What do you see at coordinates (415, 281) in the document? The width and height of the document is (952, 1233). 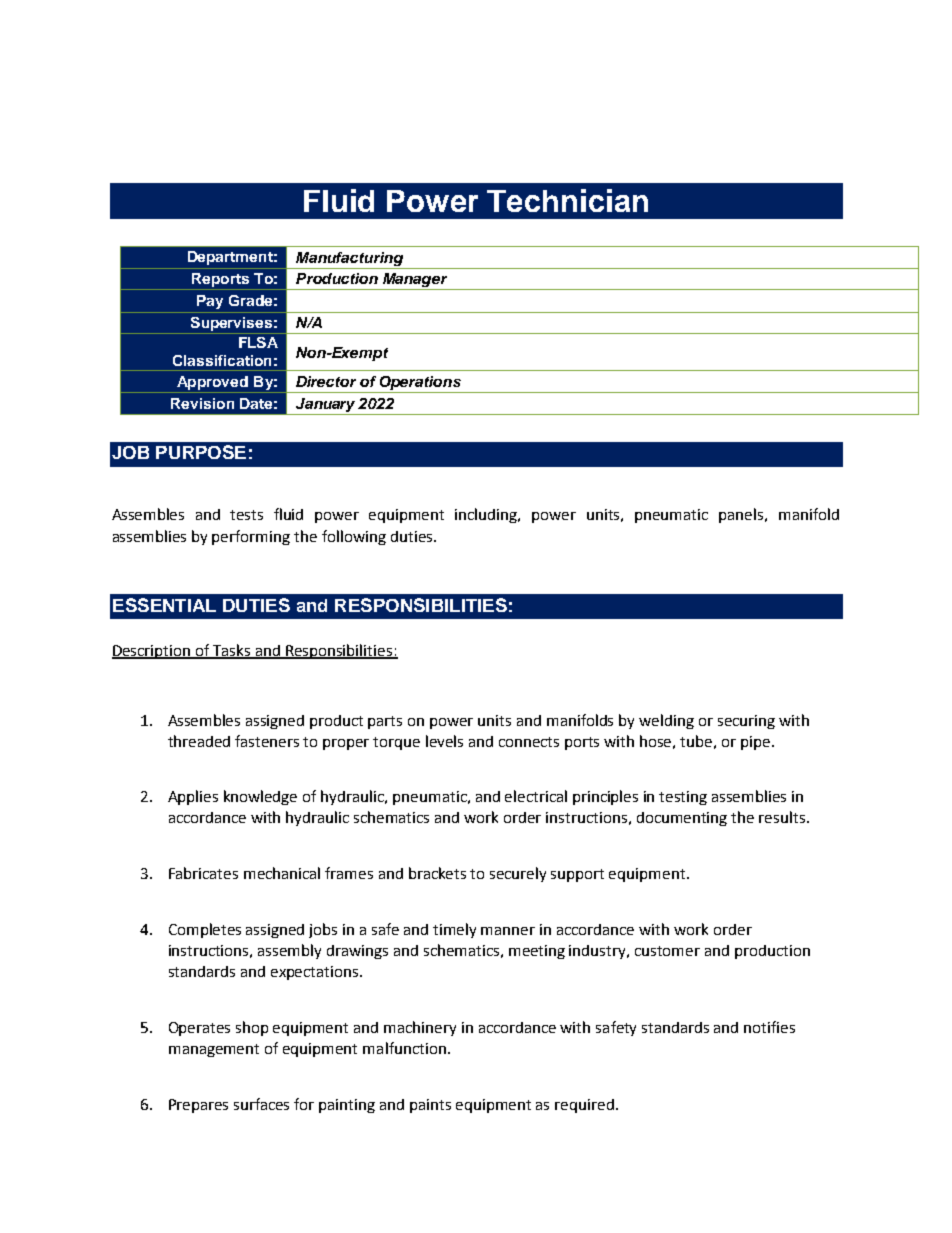 I see `Manager` at bounding box center [415, 281].
